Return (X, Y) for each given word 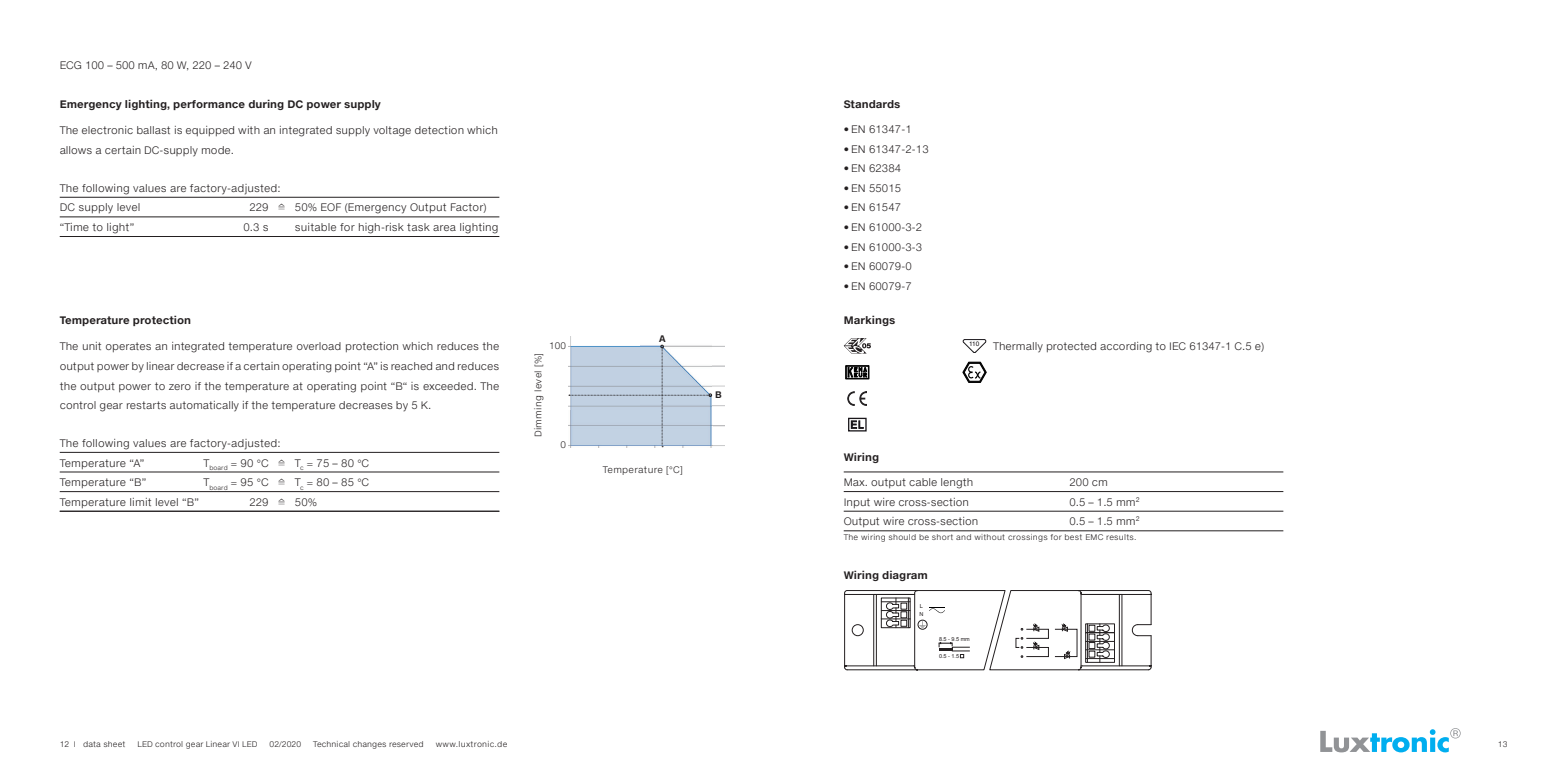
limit (140, 502)
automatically (204, 406)
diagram (904, 576)
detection (439, 130)
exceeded (449, 386)
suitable (315, 227)
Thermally (1018, 347)
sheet (114, 744)
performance (209, 105)
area (444, 228)
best (1073, 537)
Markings (869, 320)
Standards (872, 104)
